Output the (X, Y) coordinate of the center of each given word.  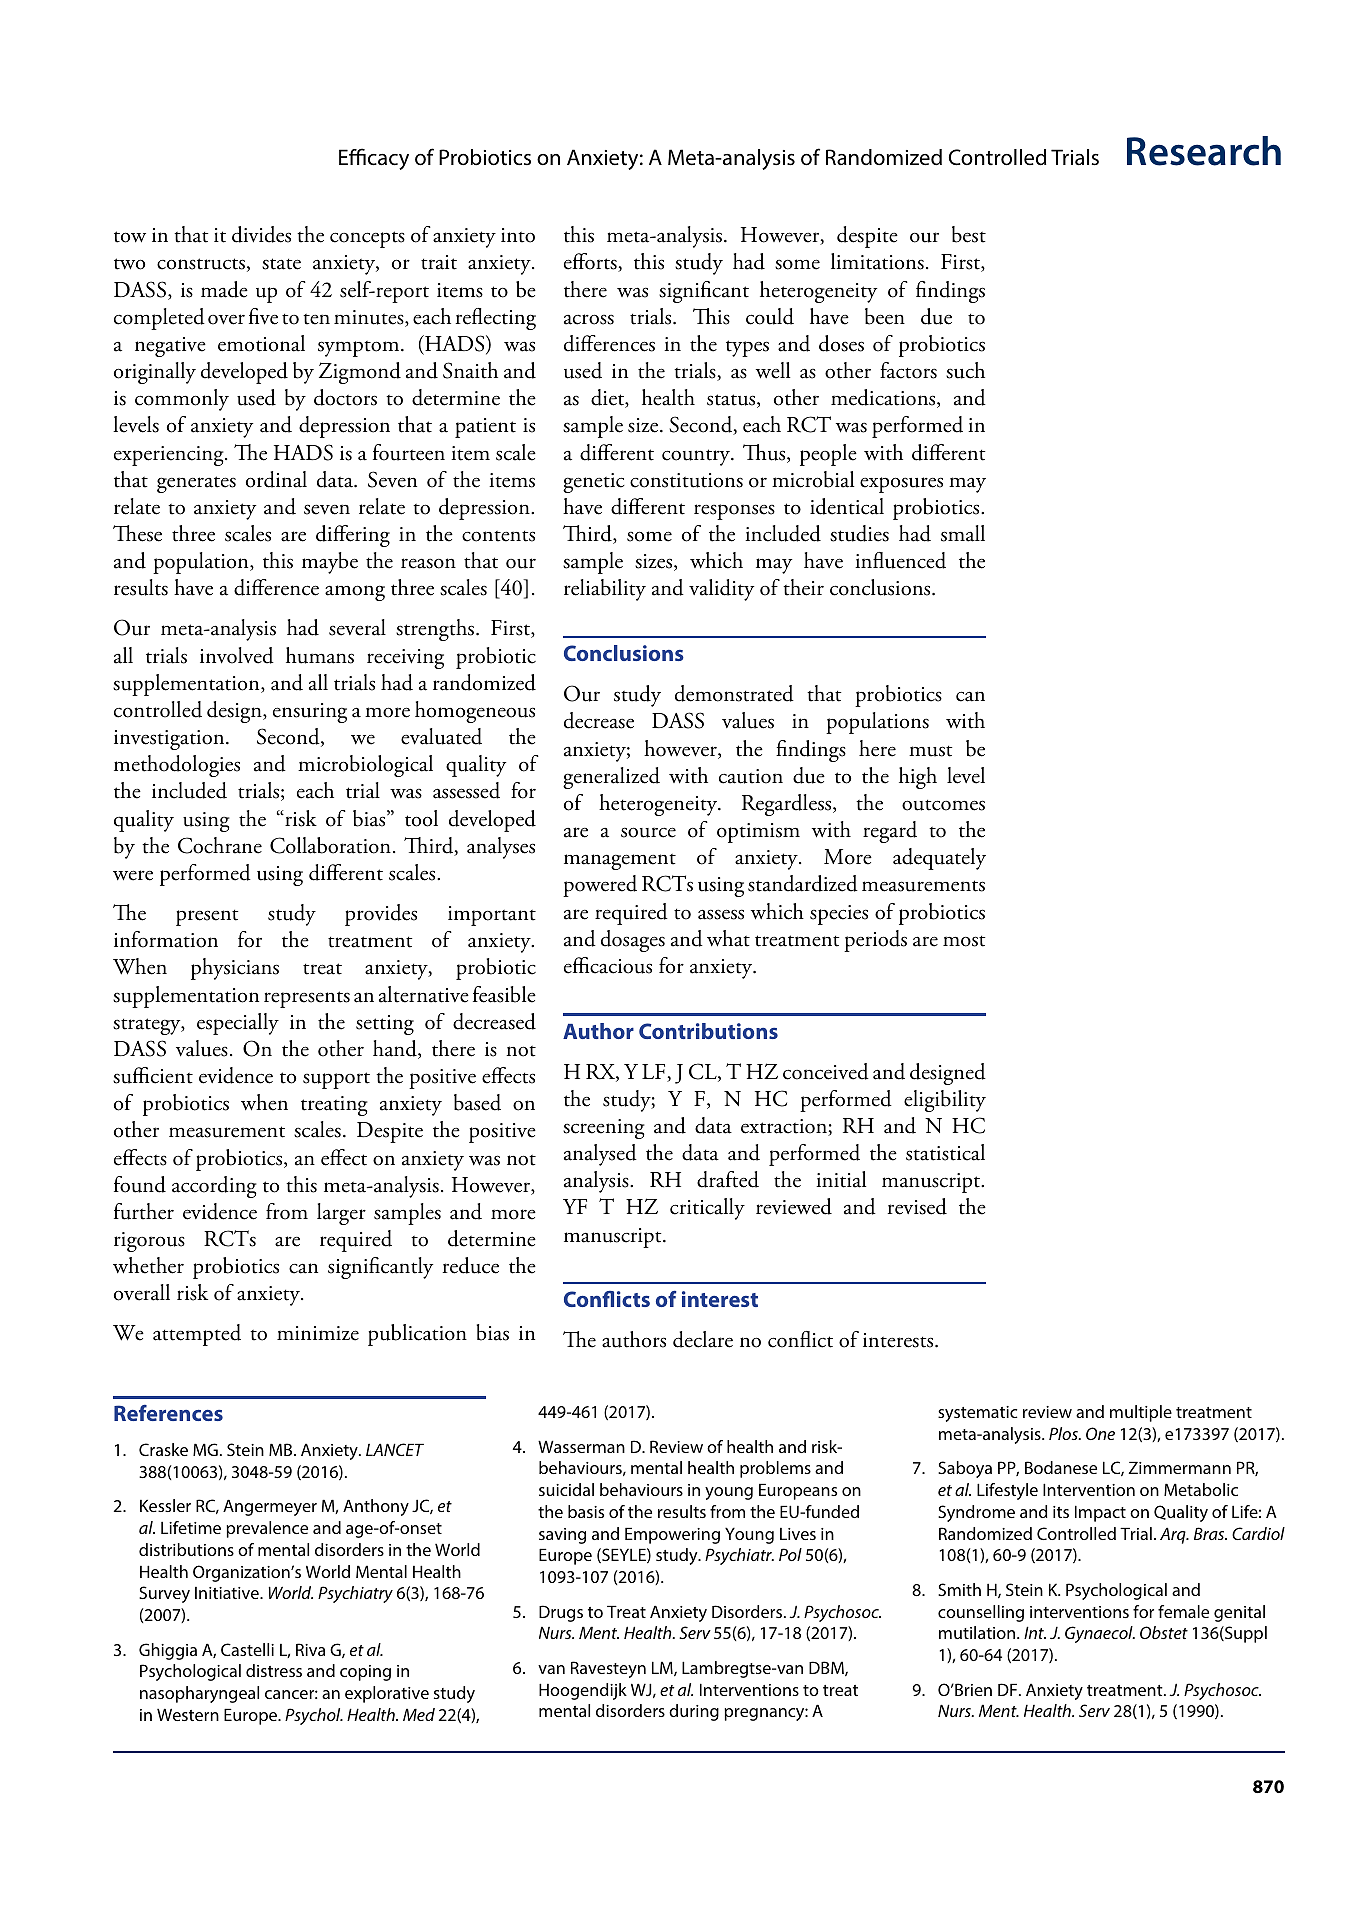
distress (274, 1670)
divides (261, 234)
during (694, 1712)
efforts (591, 262)
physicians (235, 969)
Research (1204, 151)
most (964, 941)
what (728, 938)
